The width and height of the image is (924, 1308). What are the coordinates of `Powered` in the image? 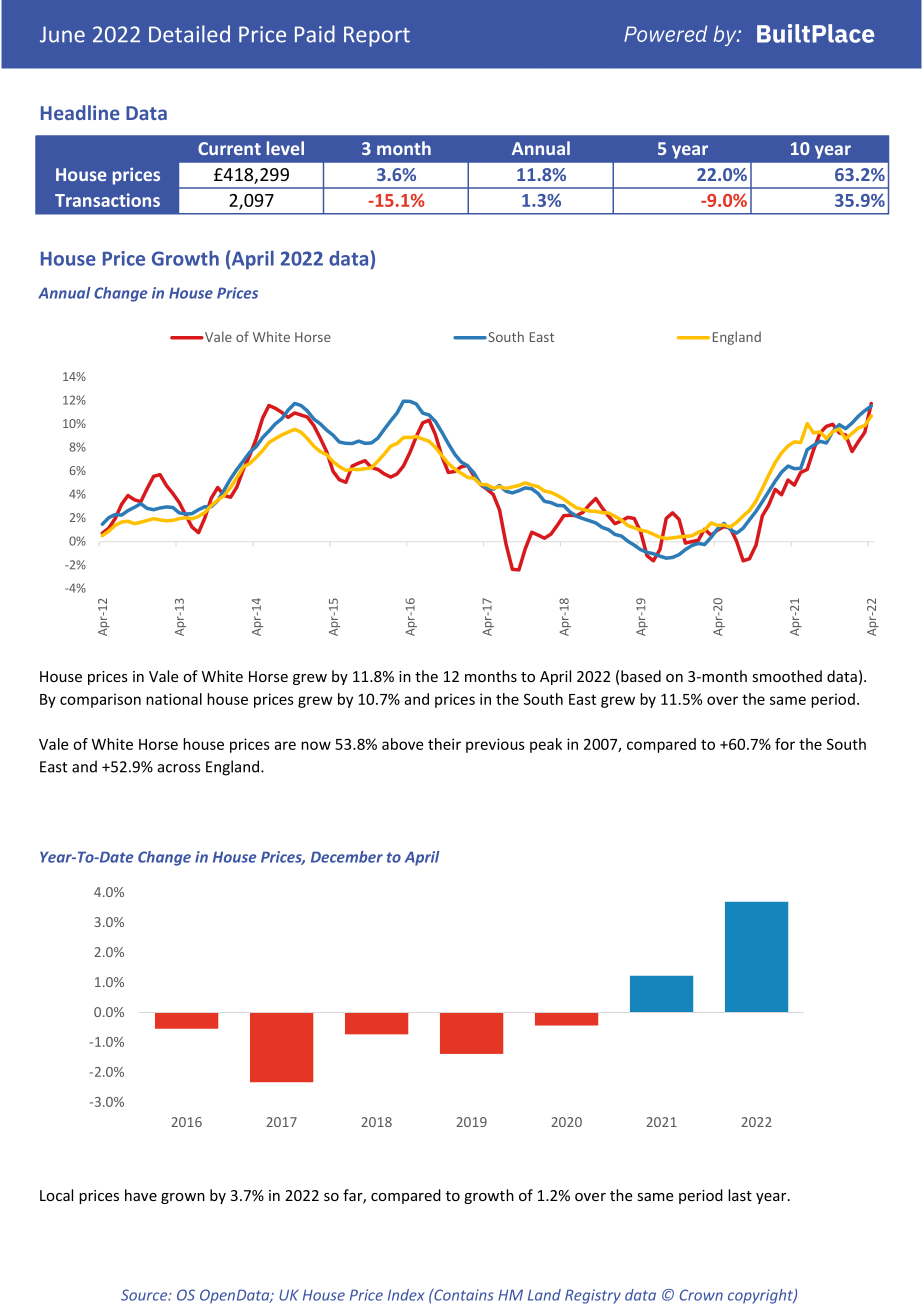 It's located at (665, 33).
